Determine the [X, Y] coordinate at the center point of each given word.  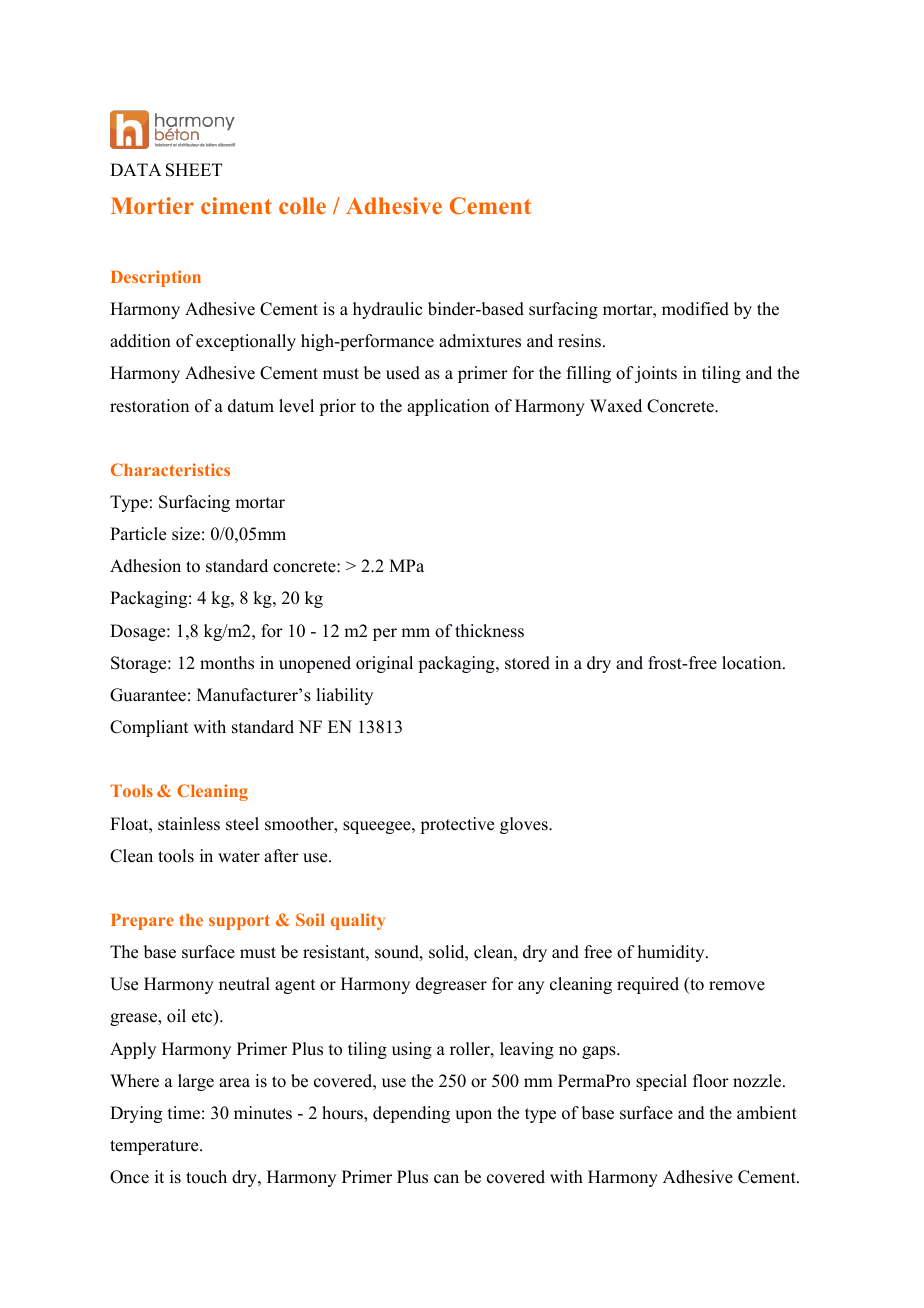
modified [695, 309]
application [448, 407]
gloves [525, 825]
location [753, 663]
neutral [244, 984]
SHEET [194, 170]
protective [457, 825]
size [186, 534]
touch [206, 1177]
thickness [489, 631]
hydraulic [387, 310]
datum [251, 406]
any [531, 987]
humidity [672, 953]
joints [656, 374]
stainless [189, 824]
